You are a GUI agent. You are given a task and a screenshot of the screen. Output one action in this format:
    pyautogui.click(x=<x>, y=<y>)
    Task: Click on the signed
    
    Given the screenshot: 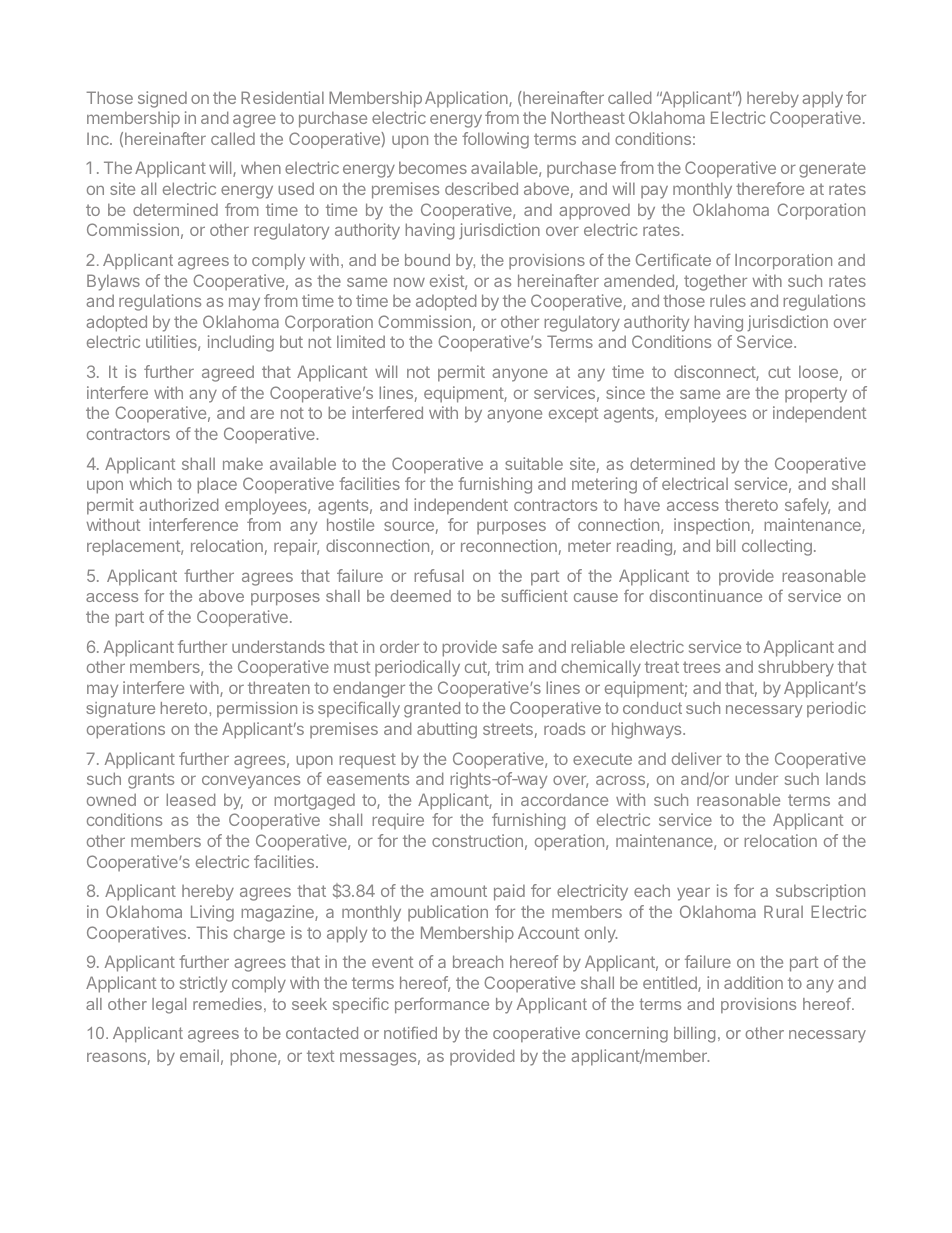 What is the action you would take?
    pyautogui.click(x=162, y=99)
